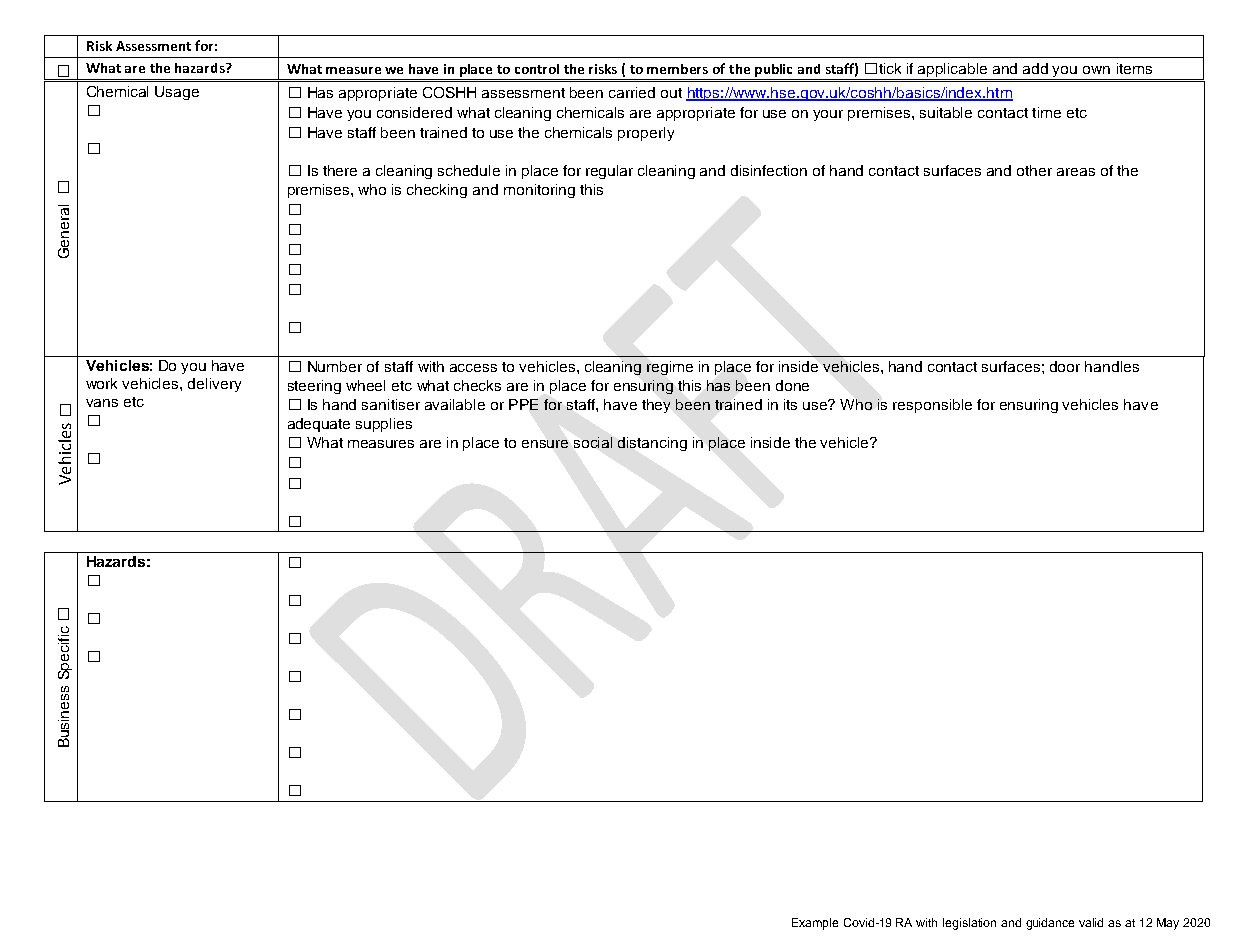 The height and width of the screenshot is (952, 1233). What do you see at coordinates (1050, 924) in the screenshot?
I see `guidance` at bounding box center [1050, 924].
